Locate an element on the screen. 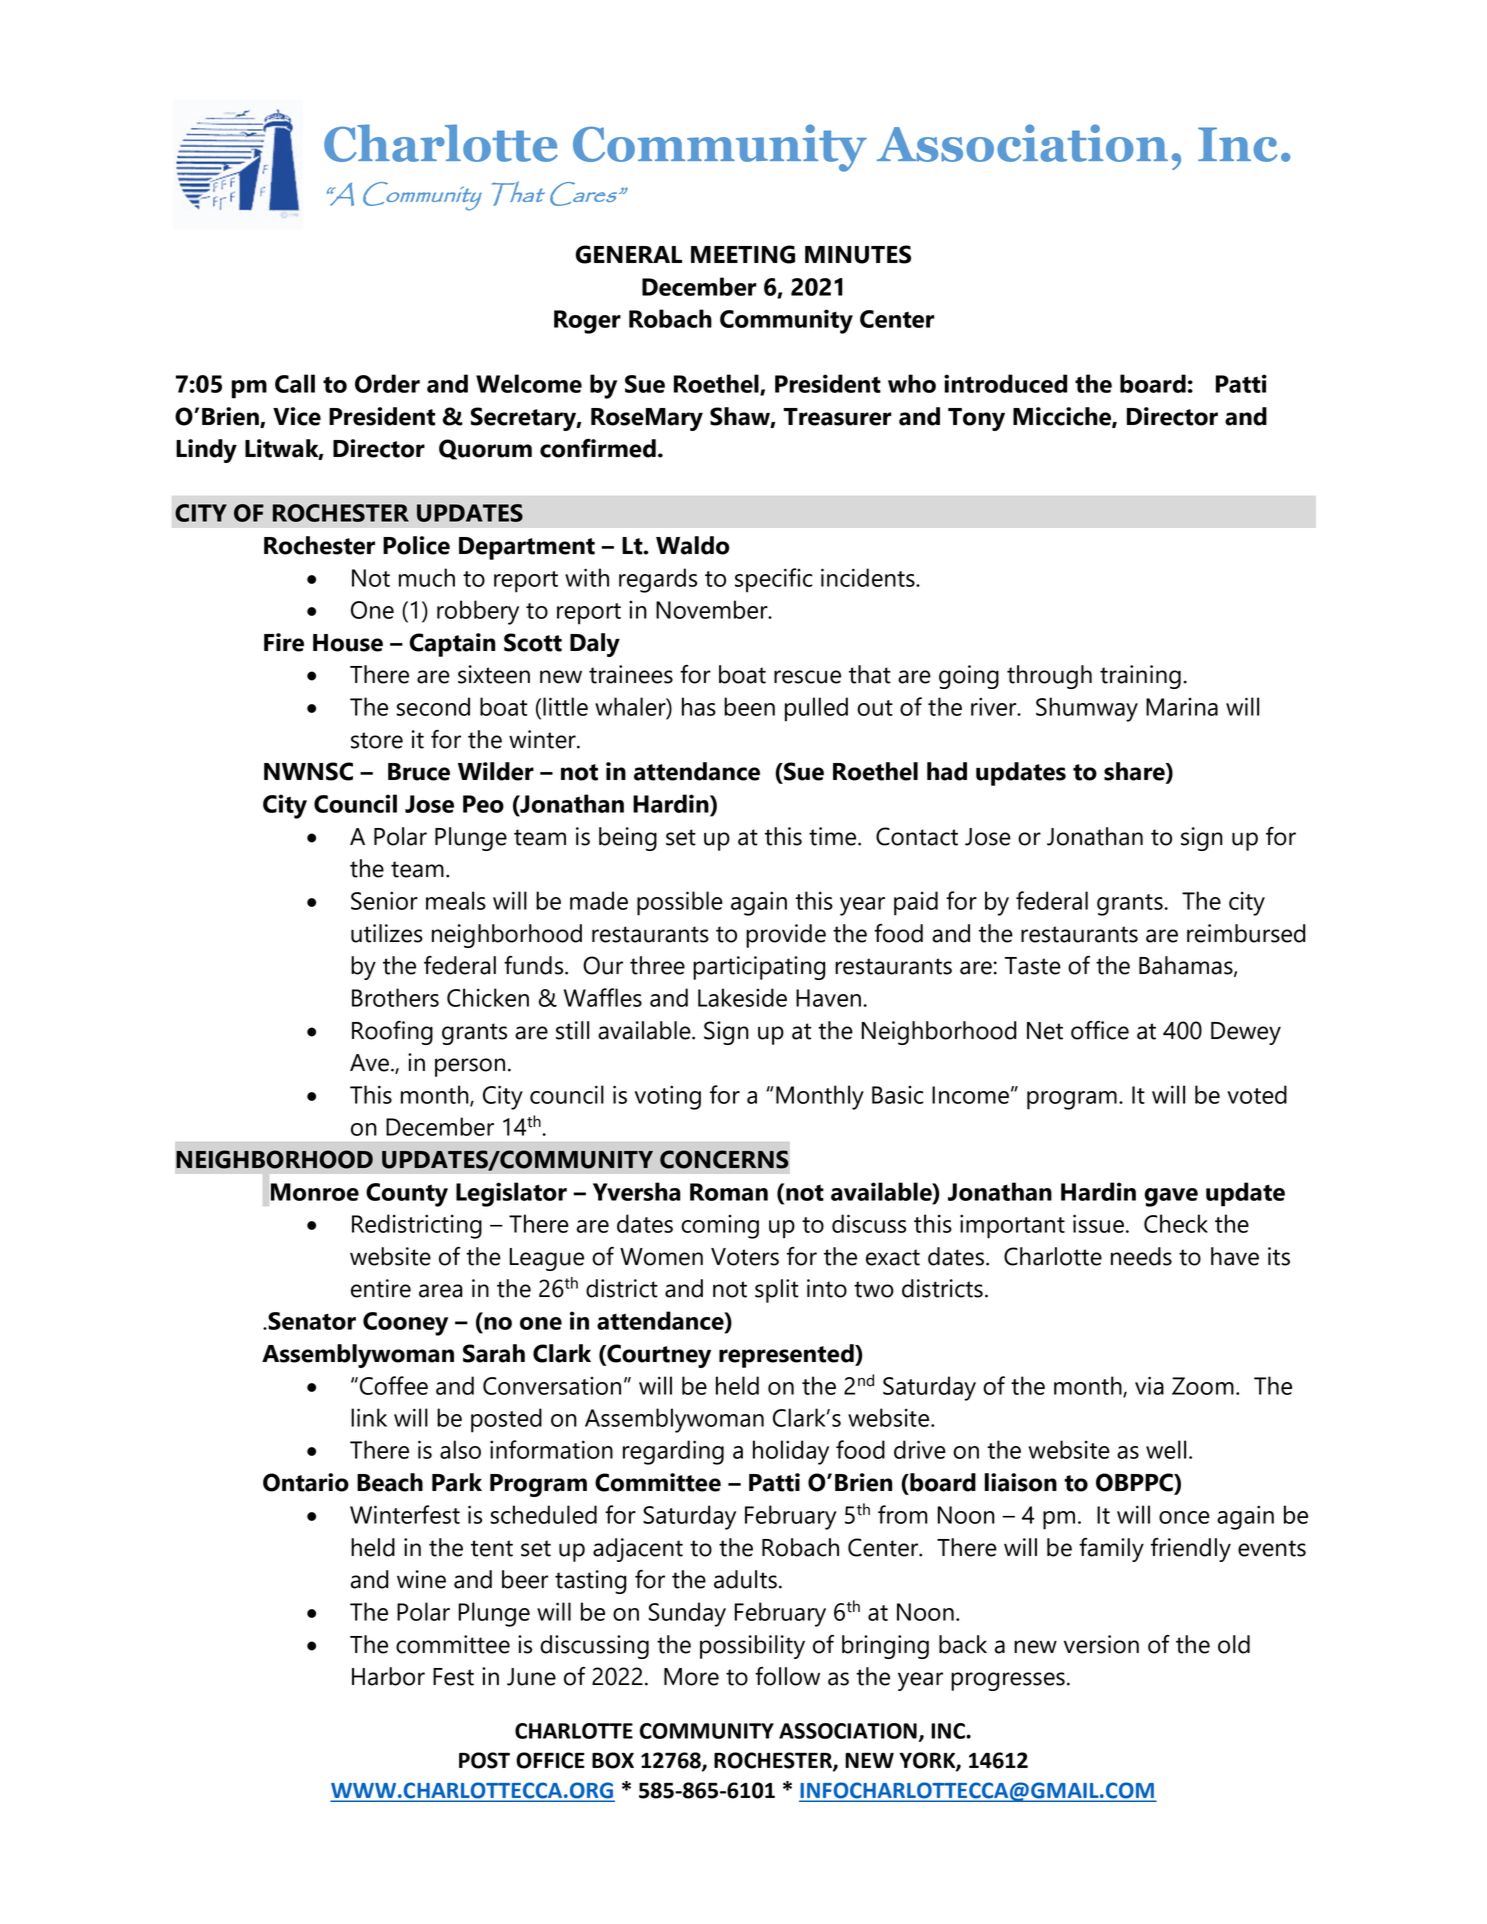  Call is located at coordinates (295, 383).
